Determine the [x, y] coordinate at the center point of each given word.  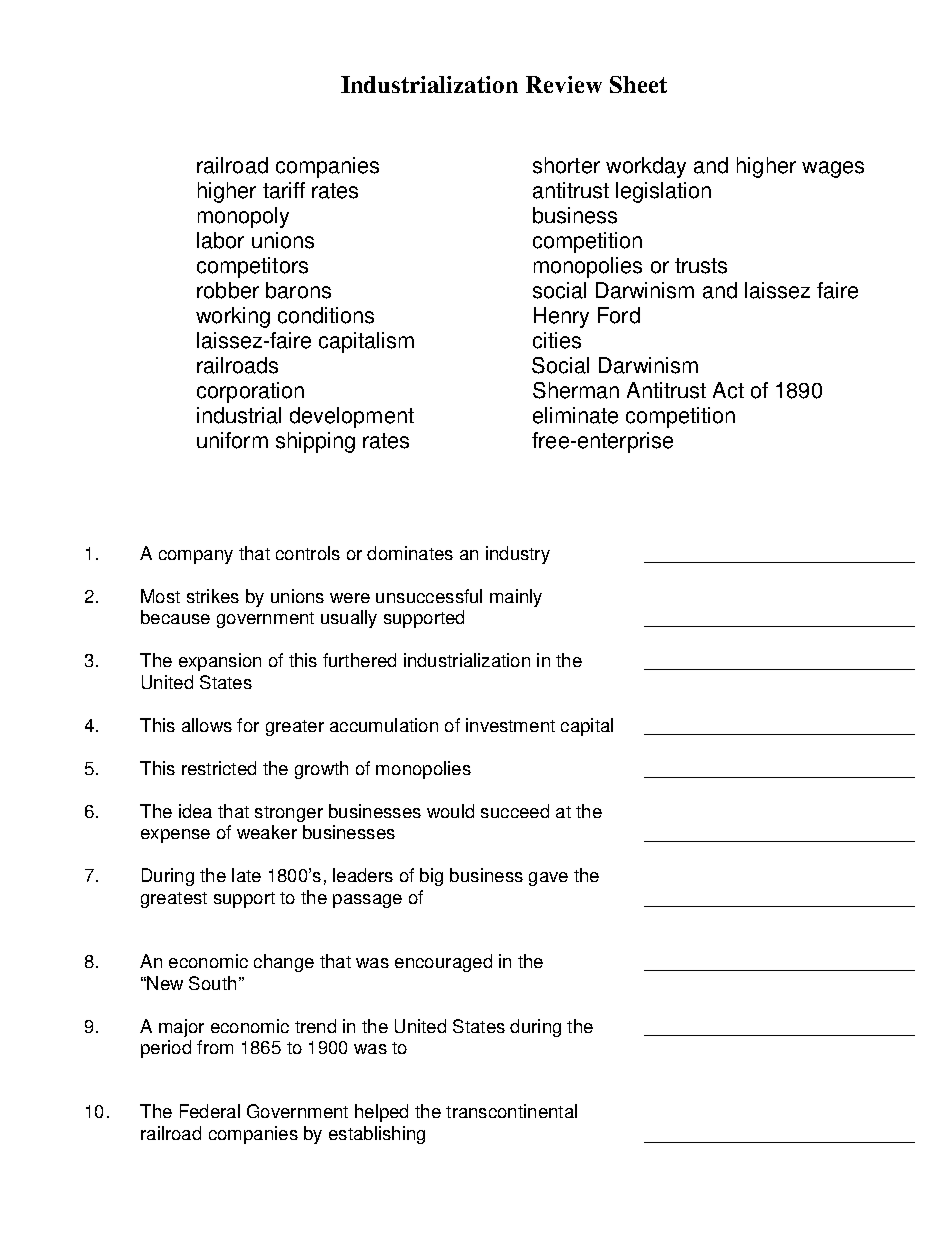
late [246, 875]
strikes [213, 596]
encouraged [443, 963]
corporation [250, 392]
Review [564, 84]
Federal [210, 1111]
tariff [284, 190]
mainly [516, 598]
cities [557, 340]
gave [548, 879]
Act [728, 390]
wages [833, 169]
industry [518, 555]
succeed [515, 811]
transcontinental [511, 1111]
